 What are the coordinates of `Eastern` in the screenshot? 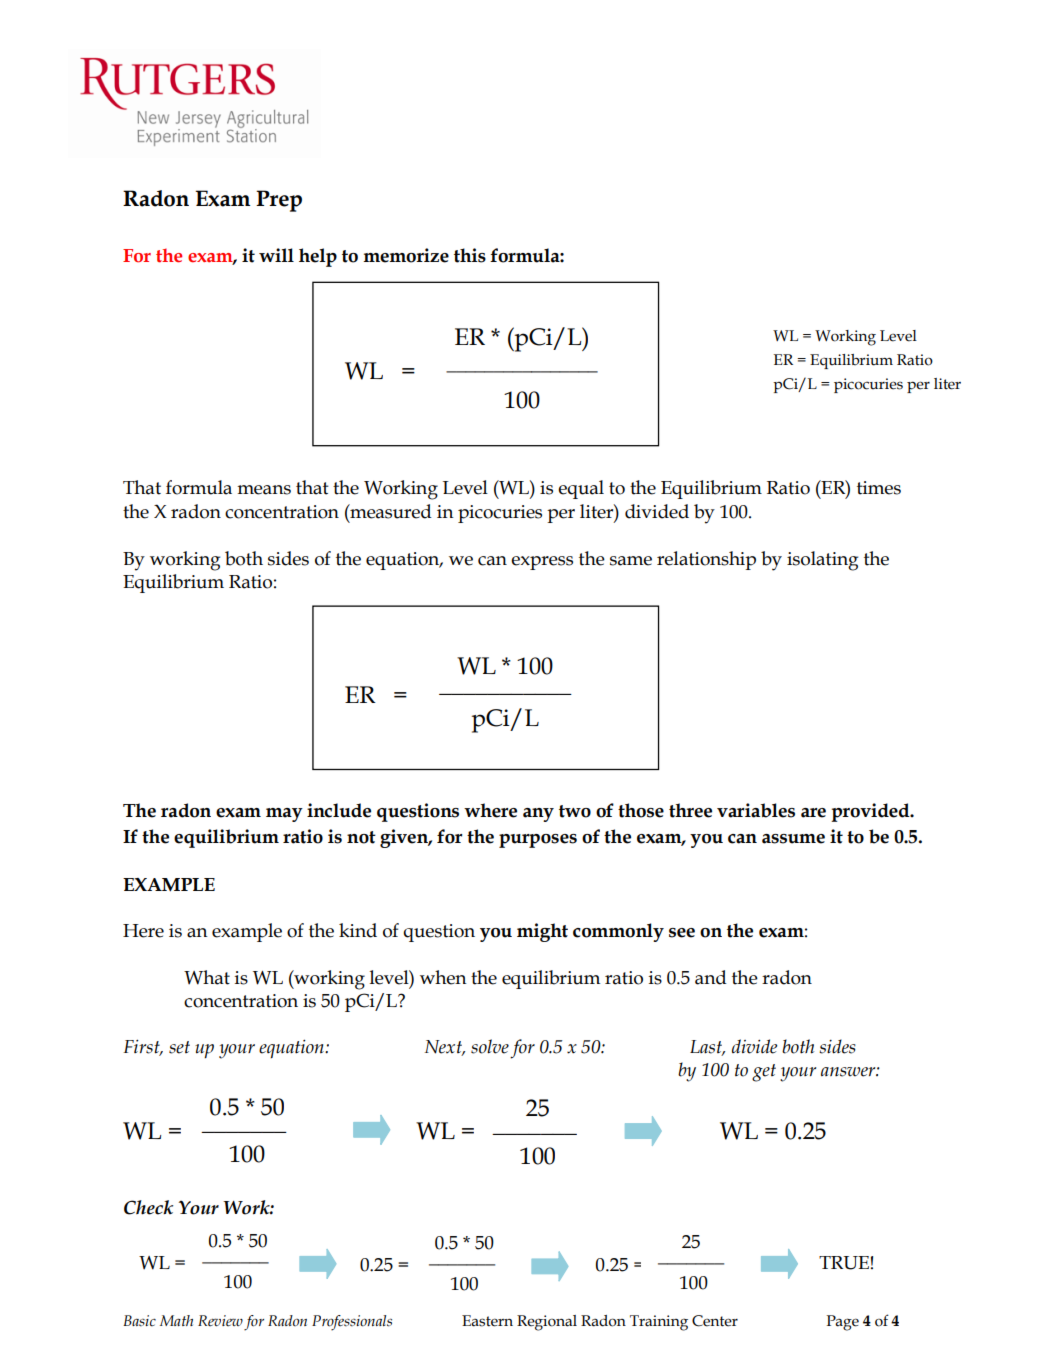 It's located at (487, 1321).
